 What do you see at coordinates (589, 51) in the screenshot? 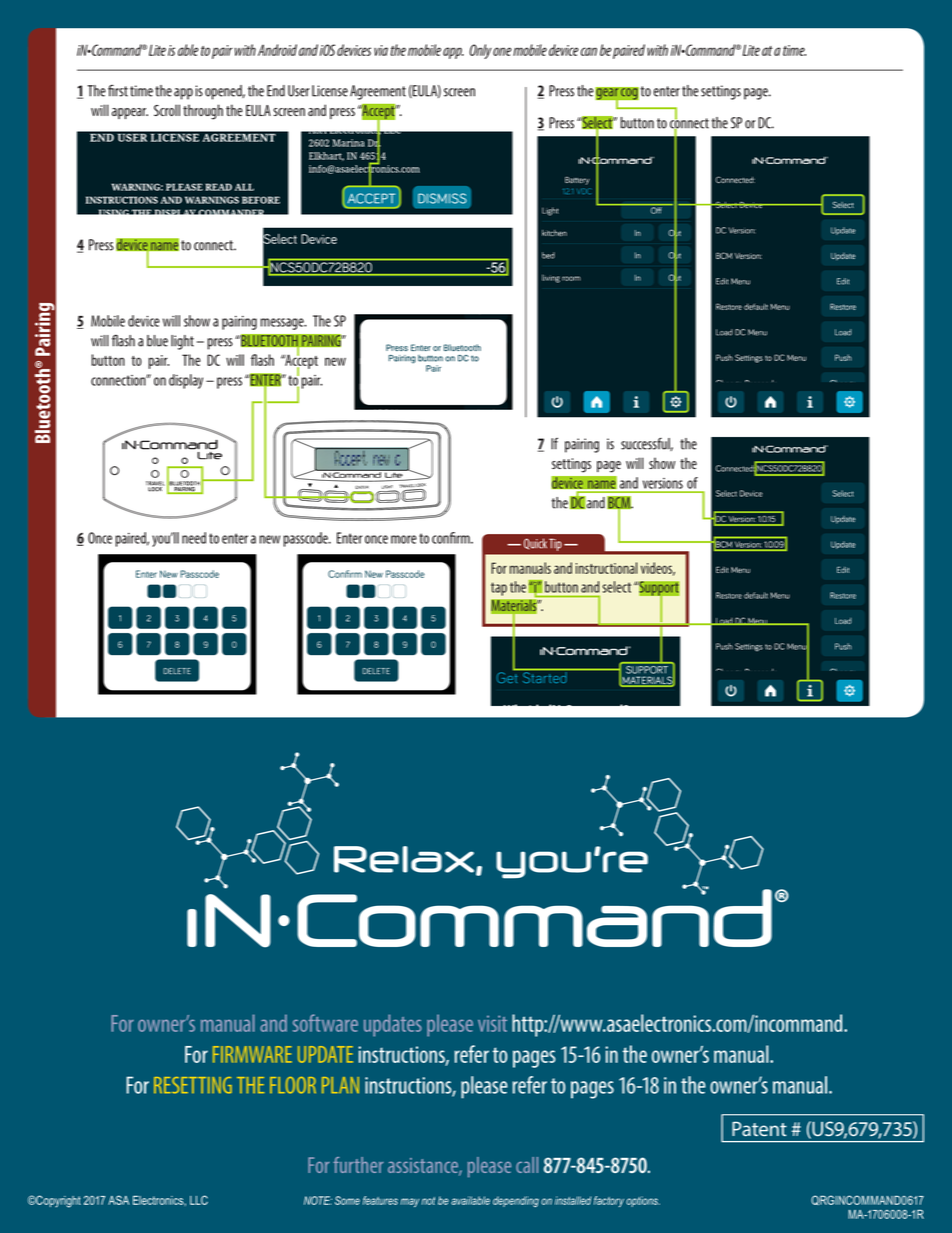
I see `can` at bounding box center [589, 51].
